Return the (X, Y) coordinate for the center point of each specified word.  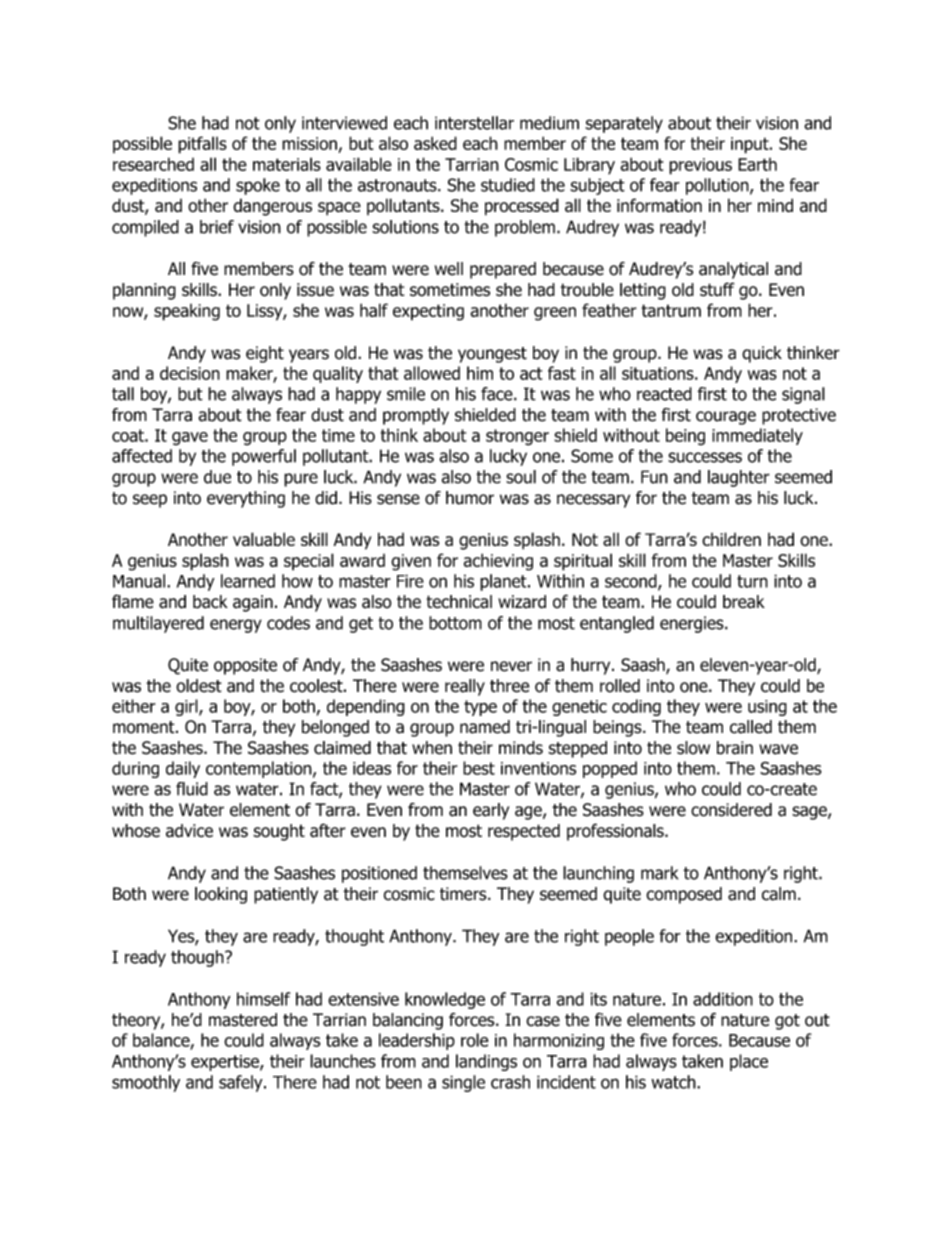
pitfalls (202, 145)
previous (700, 166)
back (210, 602)
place (749, 1062)
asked (435, 143)
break (744, 602)
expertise (226, 1063)
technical (459, 602)
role (475, 1040)
